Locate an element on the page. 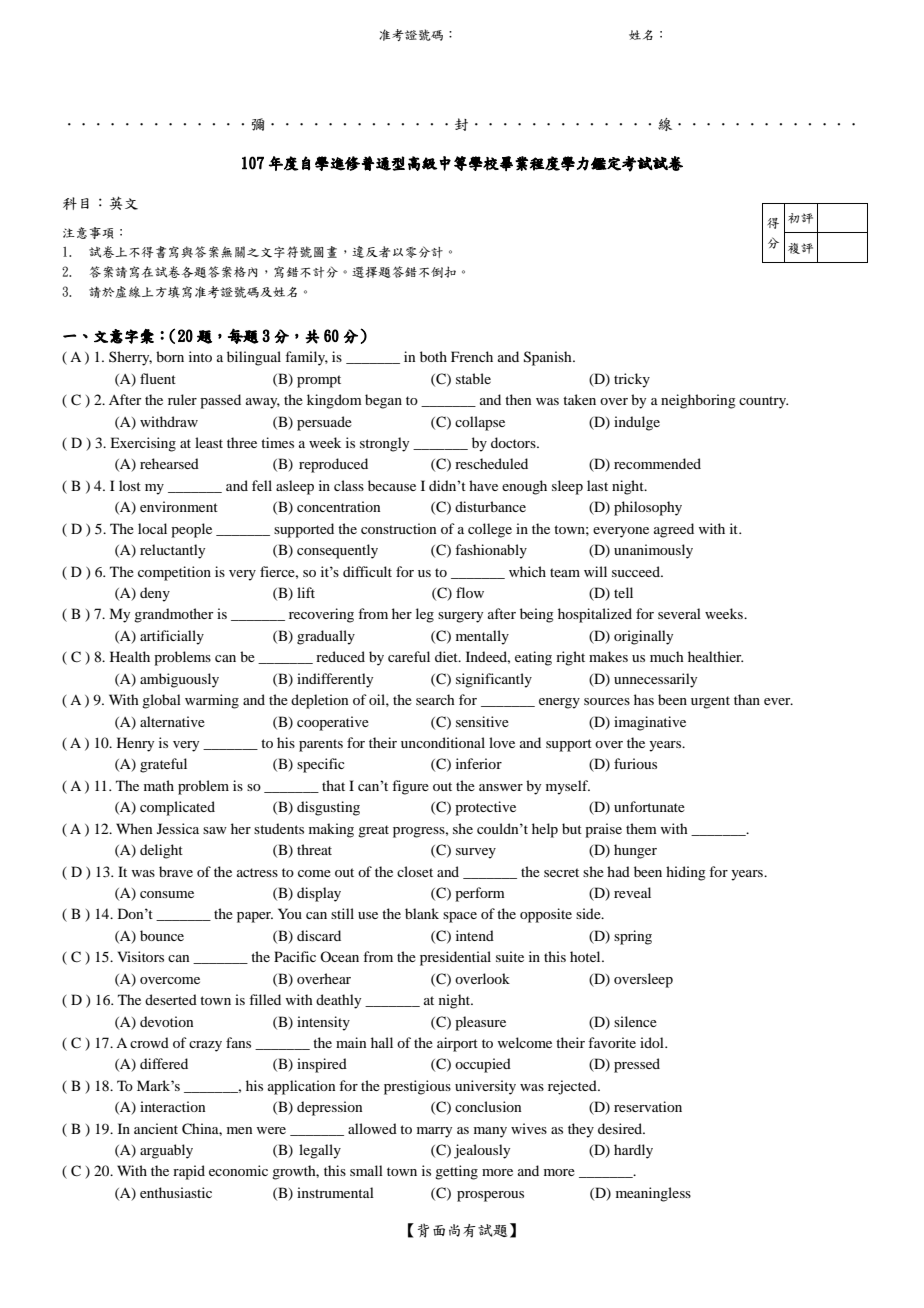 The height and width of the page is (1308, 924). consume is located at coordinates (167, 894).
